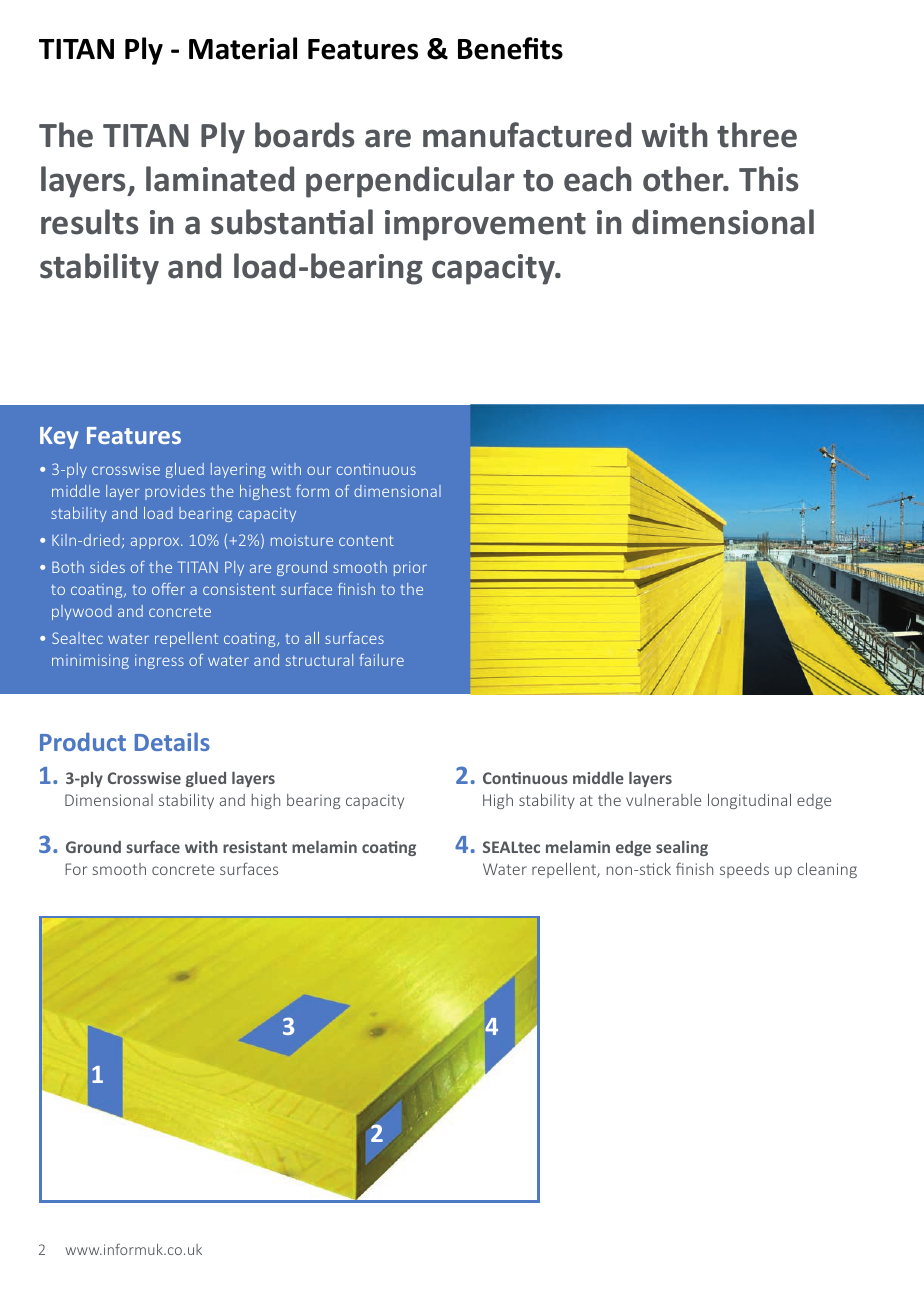  Describe the element at coordinates (381, 660) in the screenshot. I see `failure` at that location.
